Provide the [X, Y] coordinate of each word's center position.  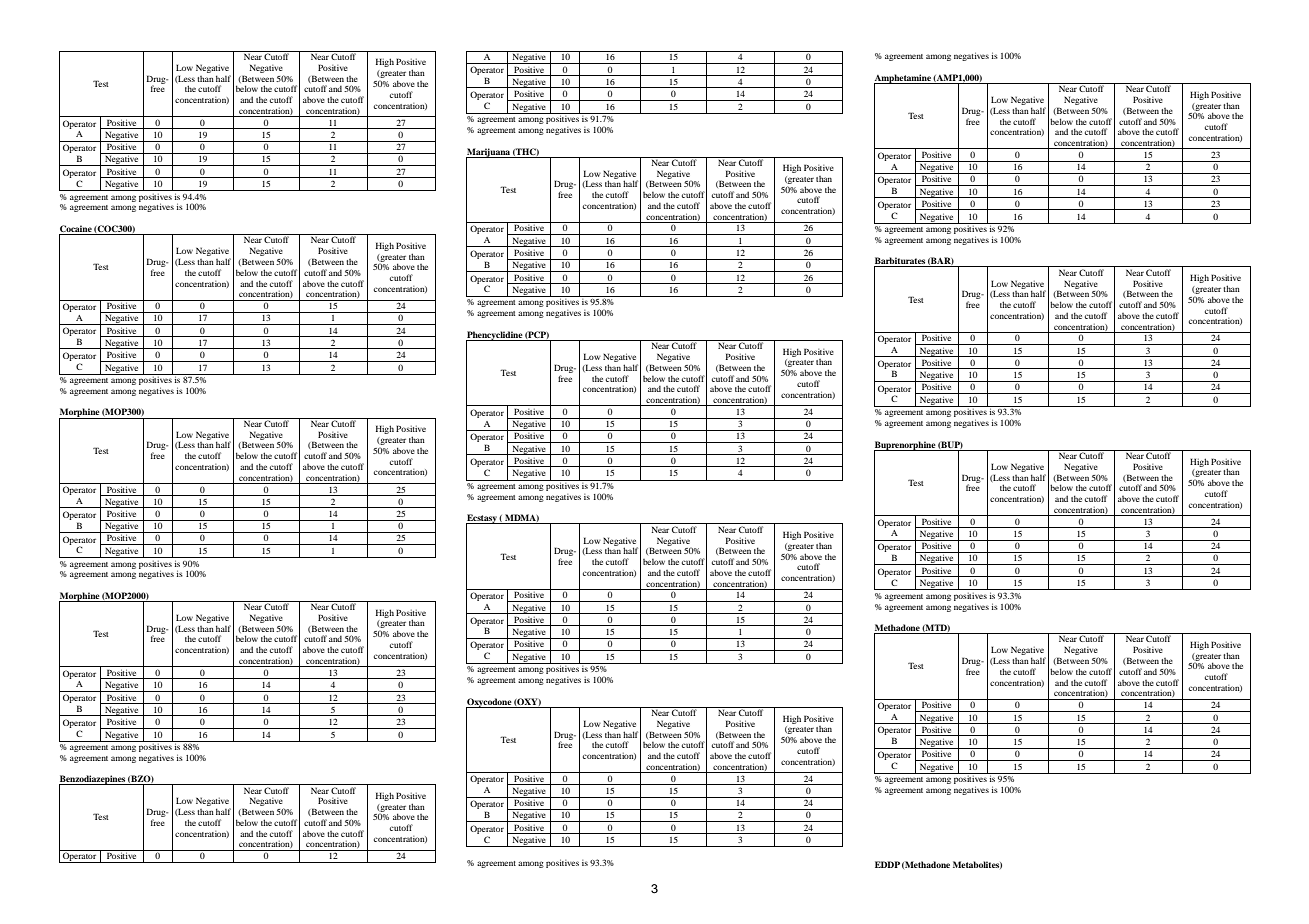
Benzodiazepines [93, 781]
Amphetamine [903, 79]
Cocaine [76, 230]
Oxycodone [489, 703]
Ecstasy [482, 520]
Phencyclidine [495, 336]
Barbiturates [900, 262]
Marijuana [489, 153]
